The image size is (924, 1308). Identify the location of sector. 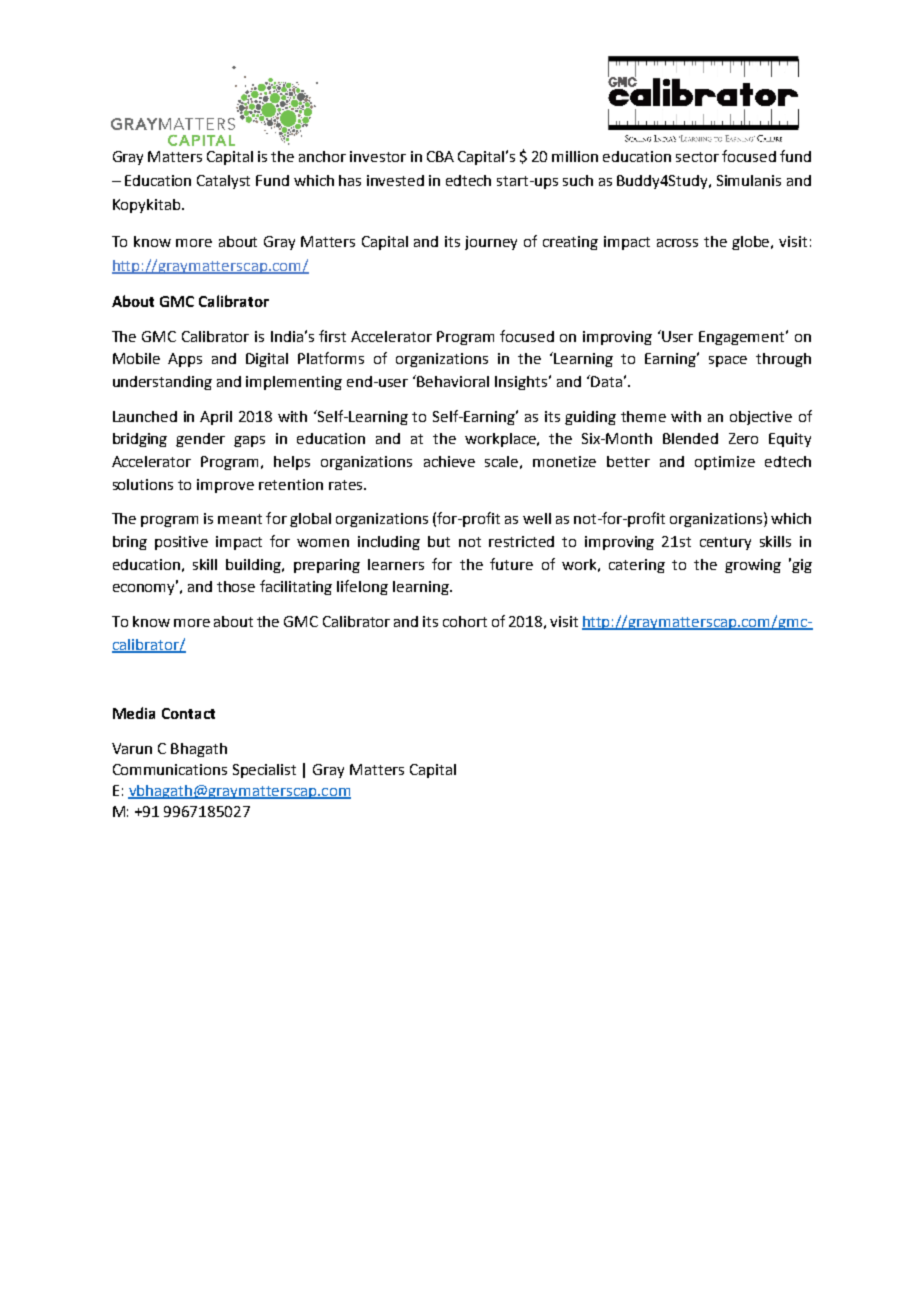
(697, 157).
